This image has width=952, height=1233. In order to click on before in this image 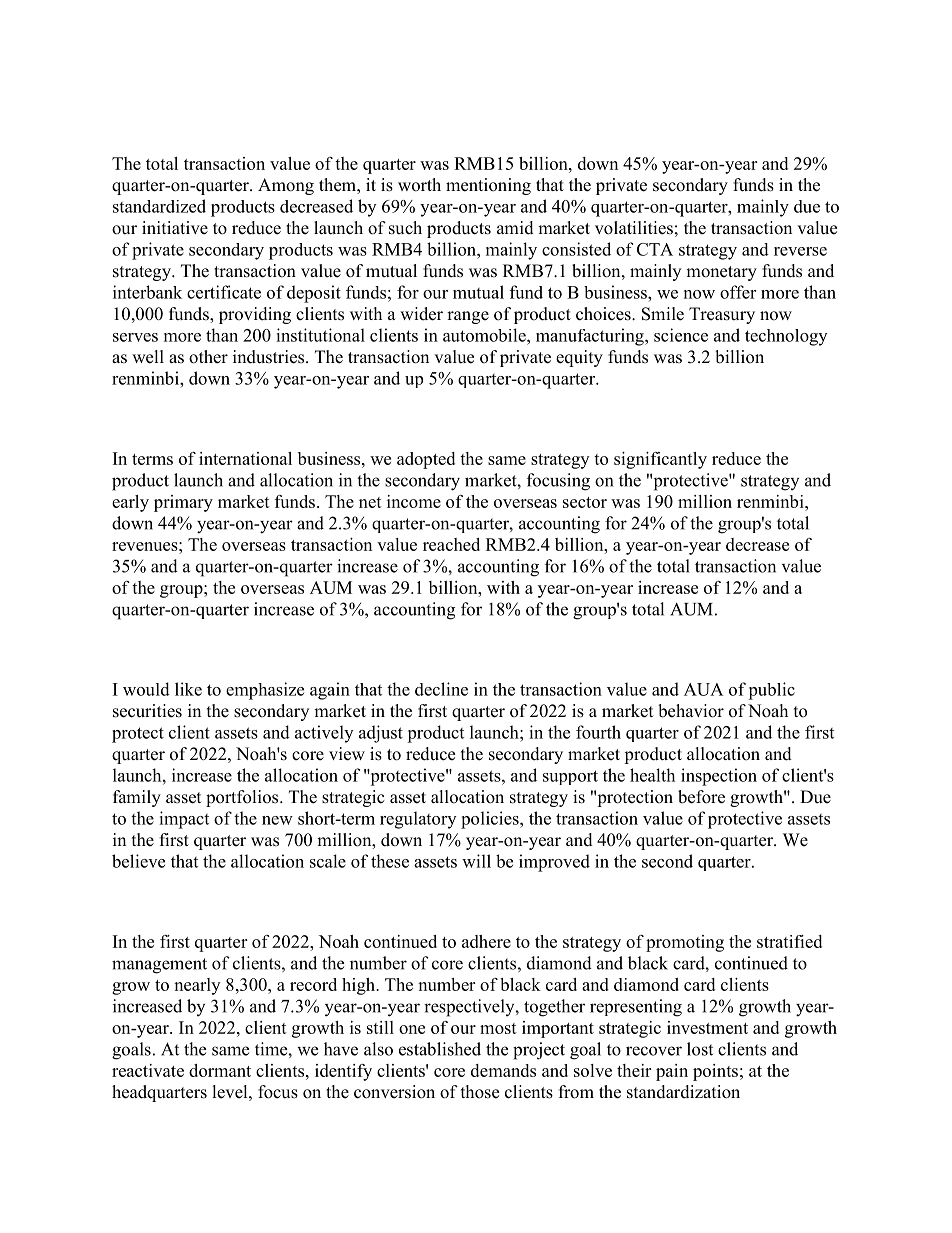, I will do `click(701, 797)`.
